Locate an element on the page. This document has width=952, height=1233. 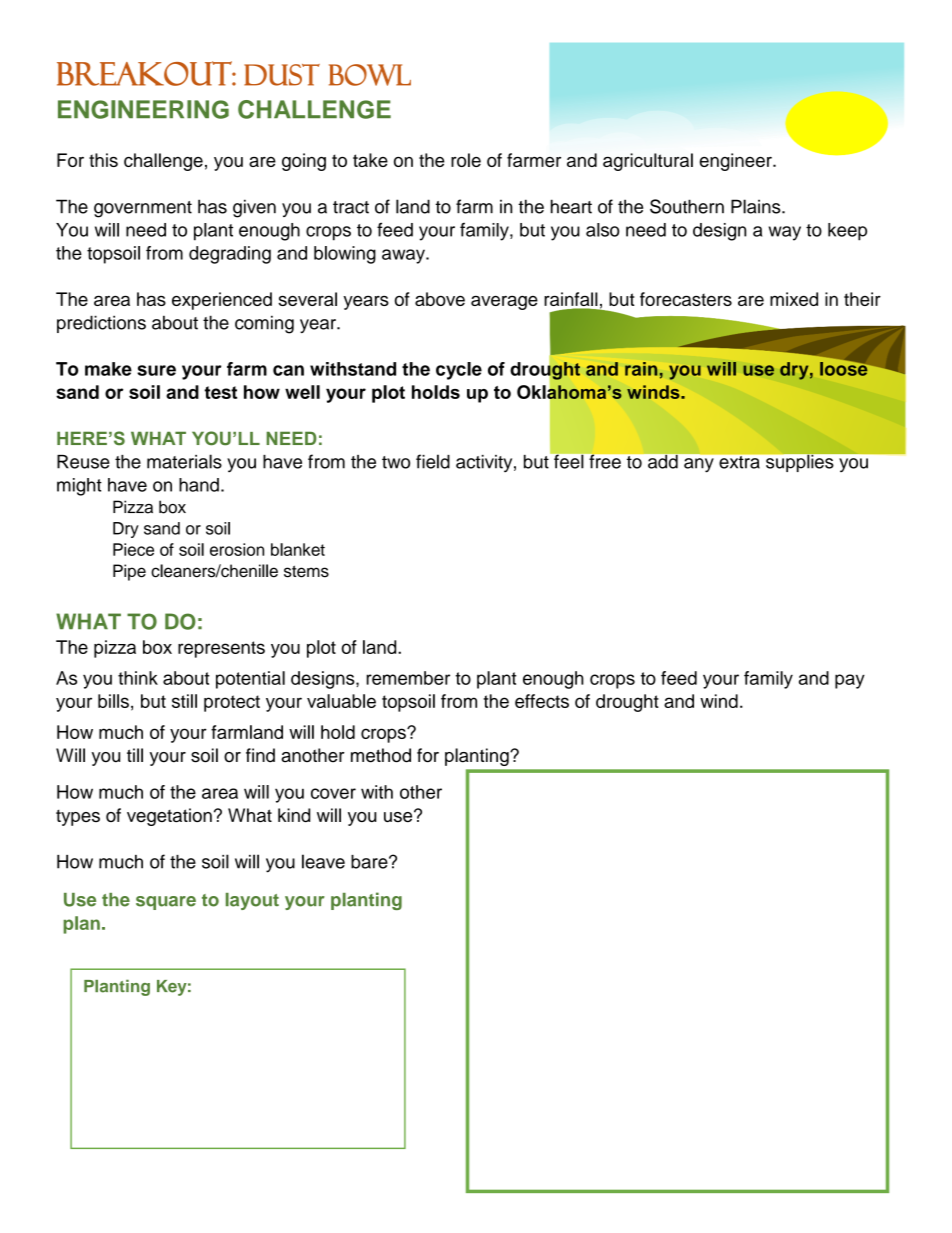
leave is located at coordinates (323, 861).
